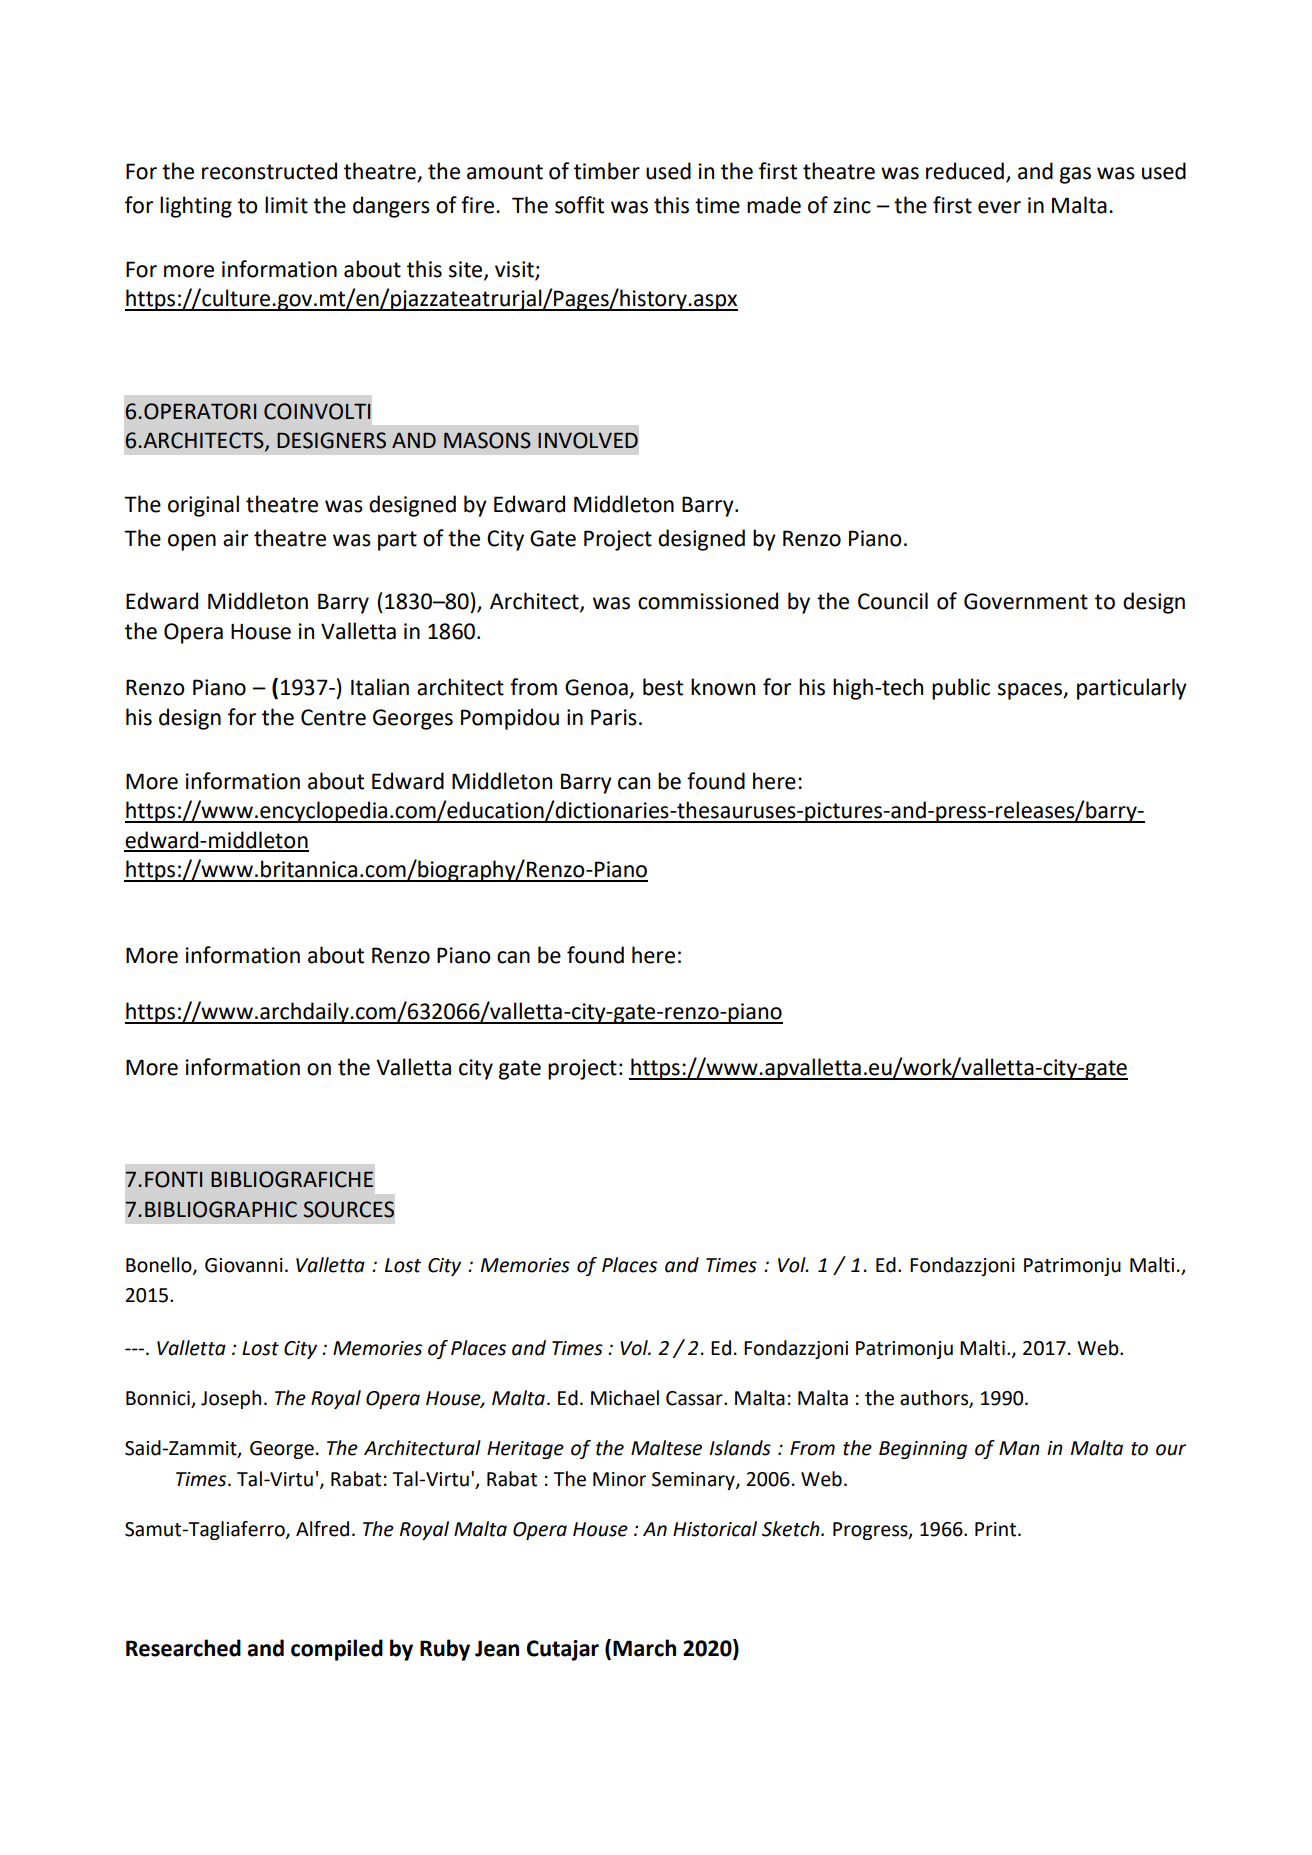 The image size is (1312, 1855). I want to click on public, so click(961, 689).
